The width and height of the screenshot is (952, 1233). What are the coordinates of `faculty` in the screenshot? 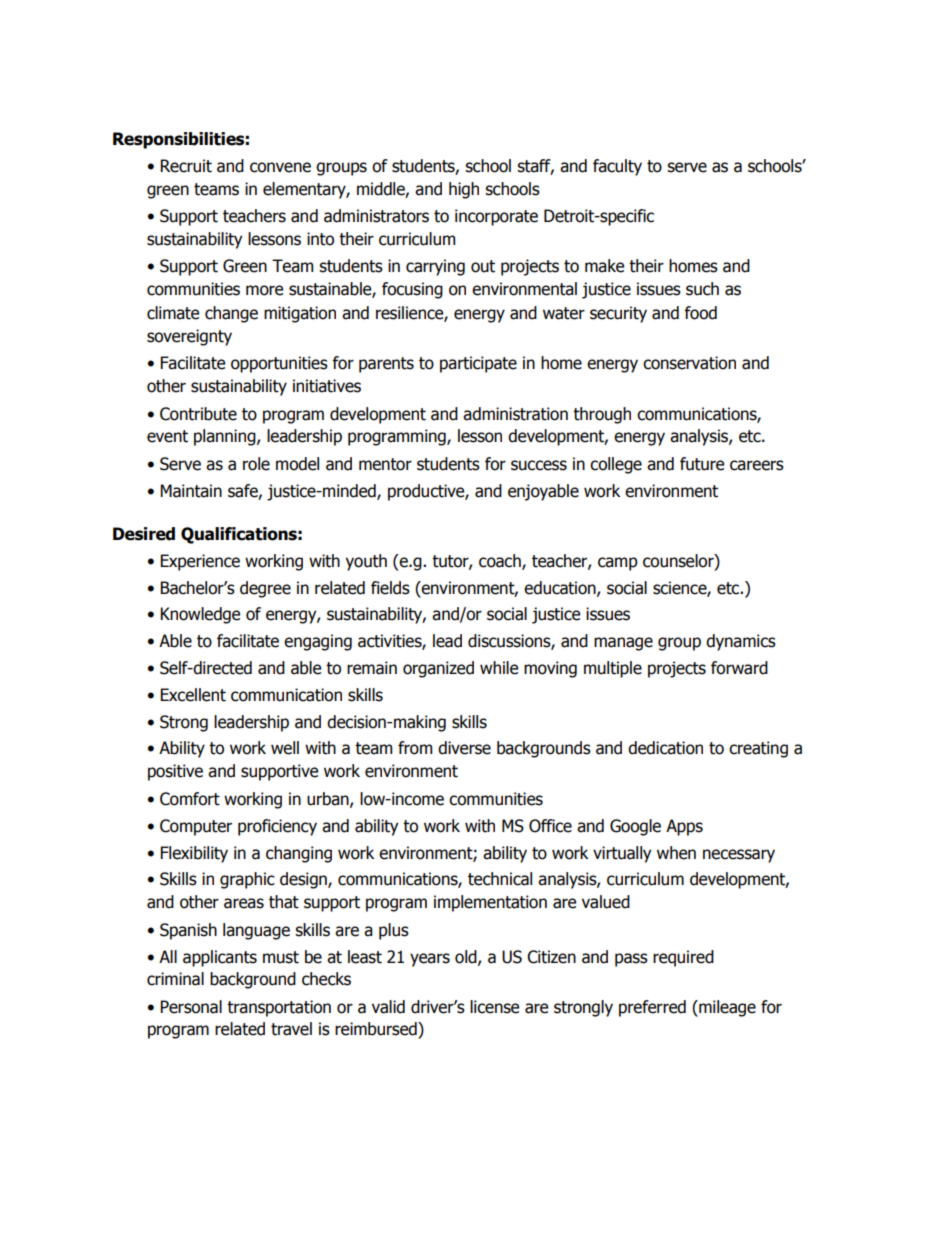 It's located at (617, 167).
